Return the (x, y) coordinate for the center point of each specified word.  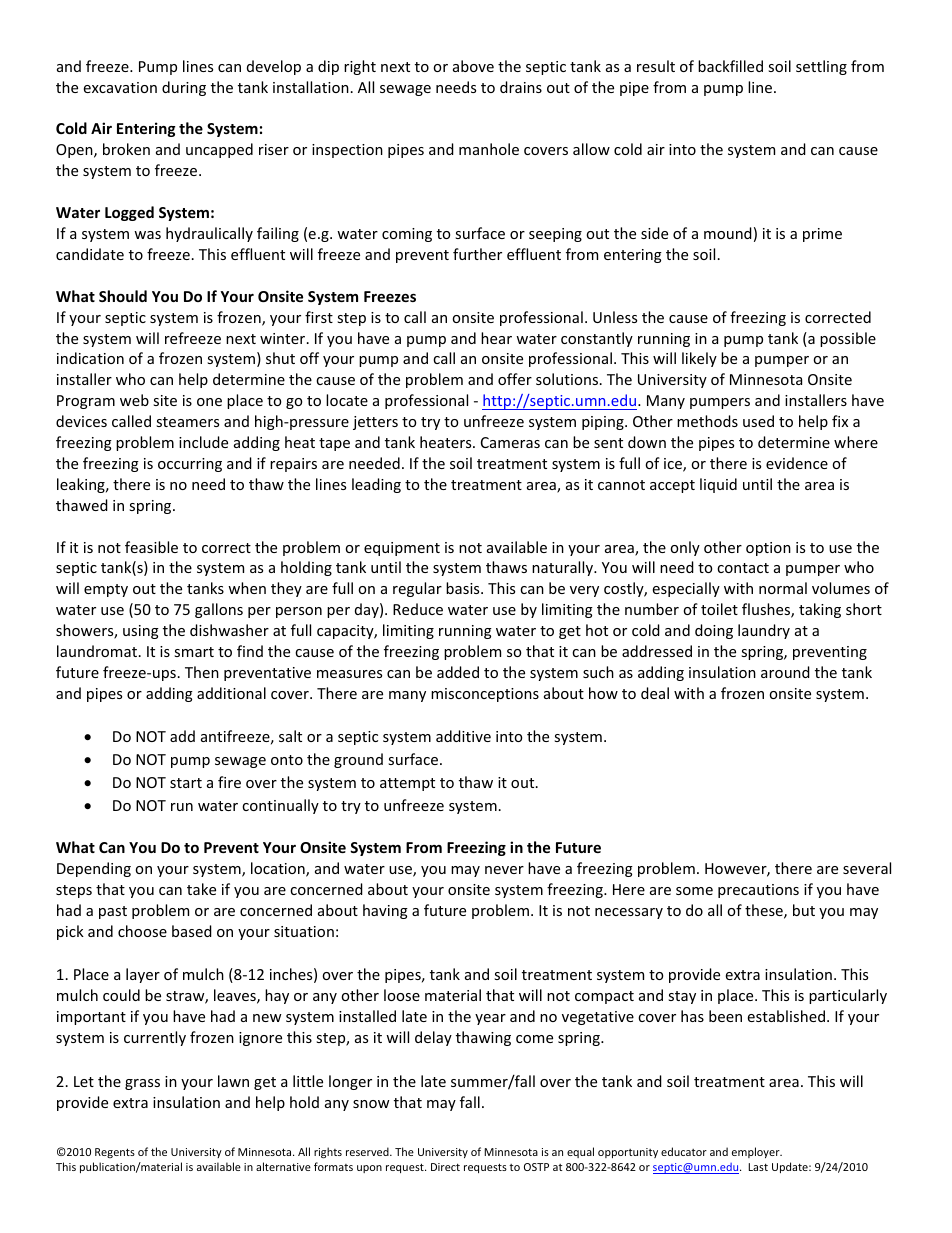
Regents (115, 1153)
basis (464, 588)
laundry (764, 631)
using (141, 632)
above (473, 66)
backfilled (730, 66)
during (184, 88)
